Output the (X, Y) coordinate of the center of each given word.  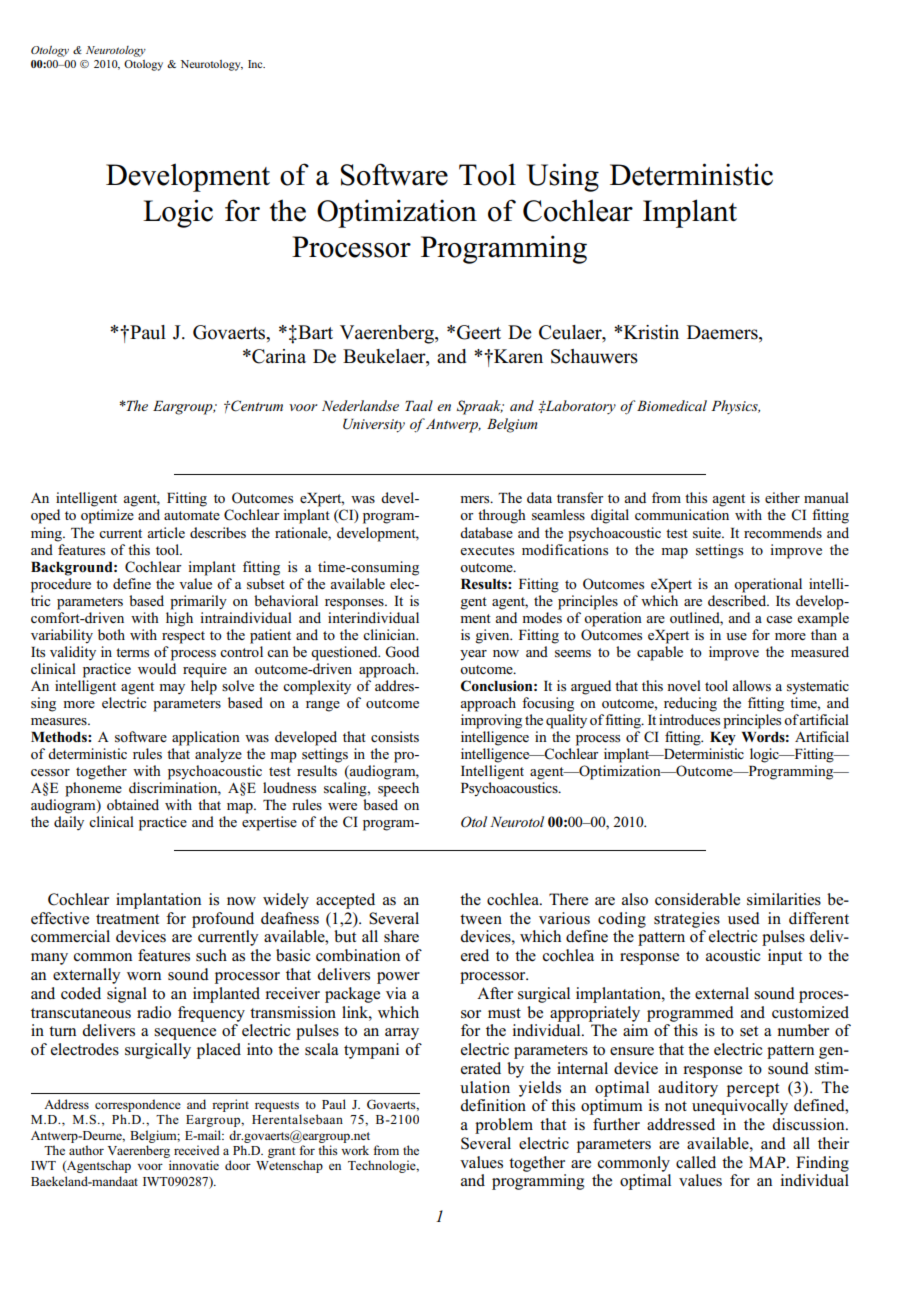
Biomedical (671, 405)
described (738, 600)
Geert (479, 332)
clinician (390, 634)
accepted (345, 901)
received (196, 1150)
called (696, 1162)
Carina (278, 356)
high (179, 619)
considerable (697, 899)
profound (223, 920)
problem (504, 1126)
